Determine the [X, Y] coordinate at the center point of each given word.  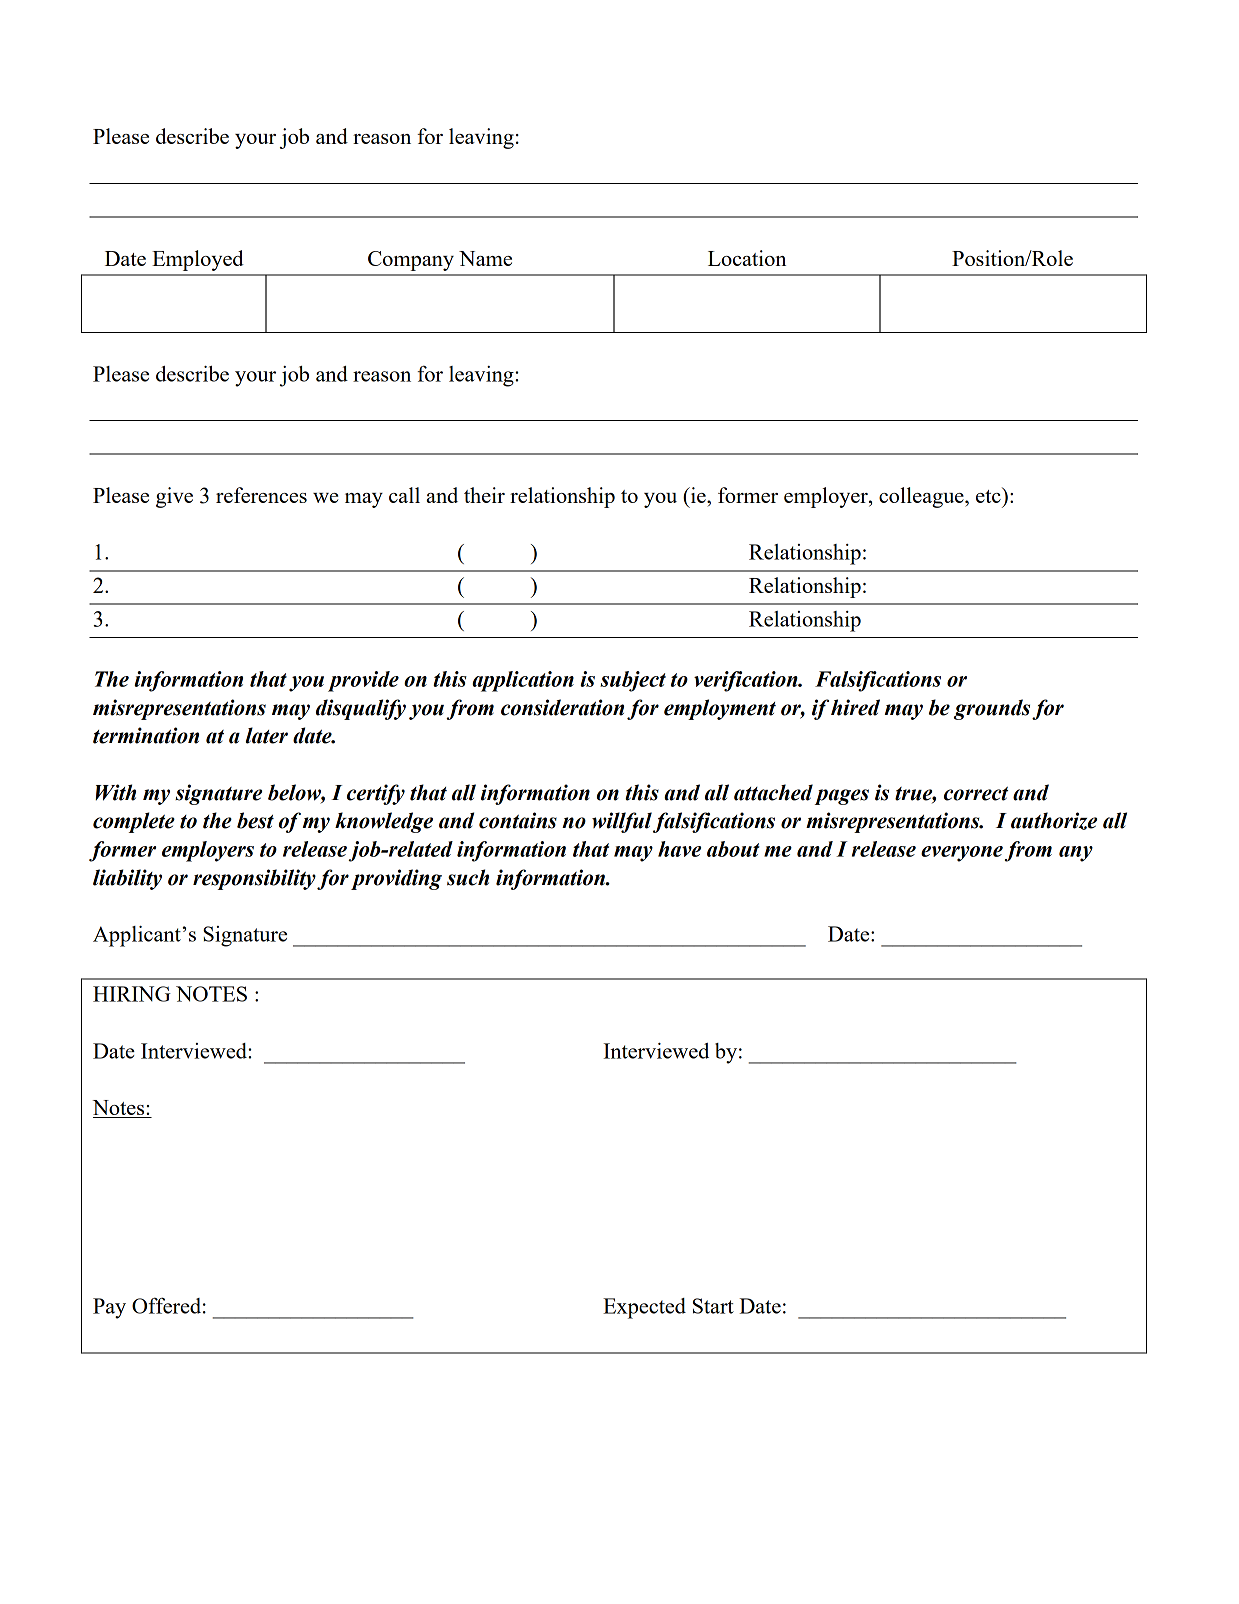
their [484, 495]
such [468, 877]
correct [976, 794]
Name [485, 258]
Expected [644, 1308]
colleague [922, 497]
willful [622, 822]
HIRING [132, 994]
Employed [198, 260]
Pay [109, 1308]
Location [747, 258]
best [255, 820]
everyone [962, 854]
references [261, 495]
